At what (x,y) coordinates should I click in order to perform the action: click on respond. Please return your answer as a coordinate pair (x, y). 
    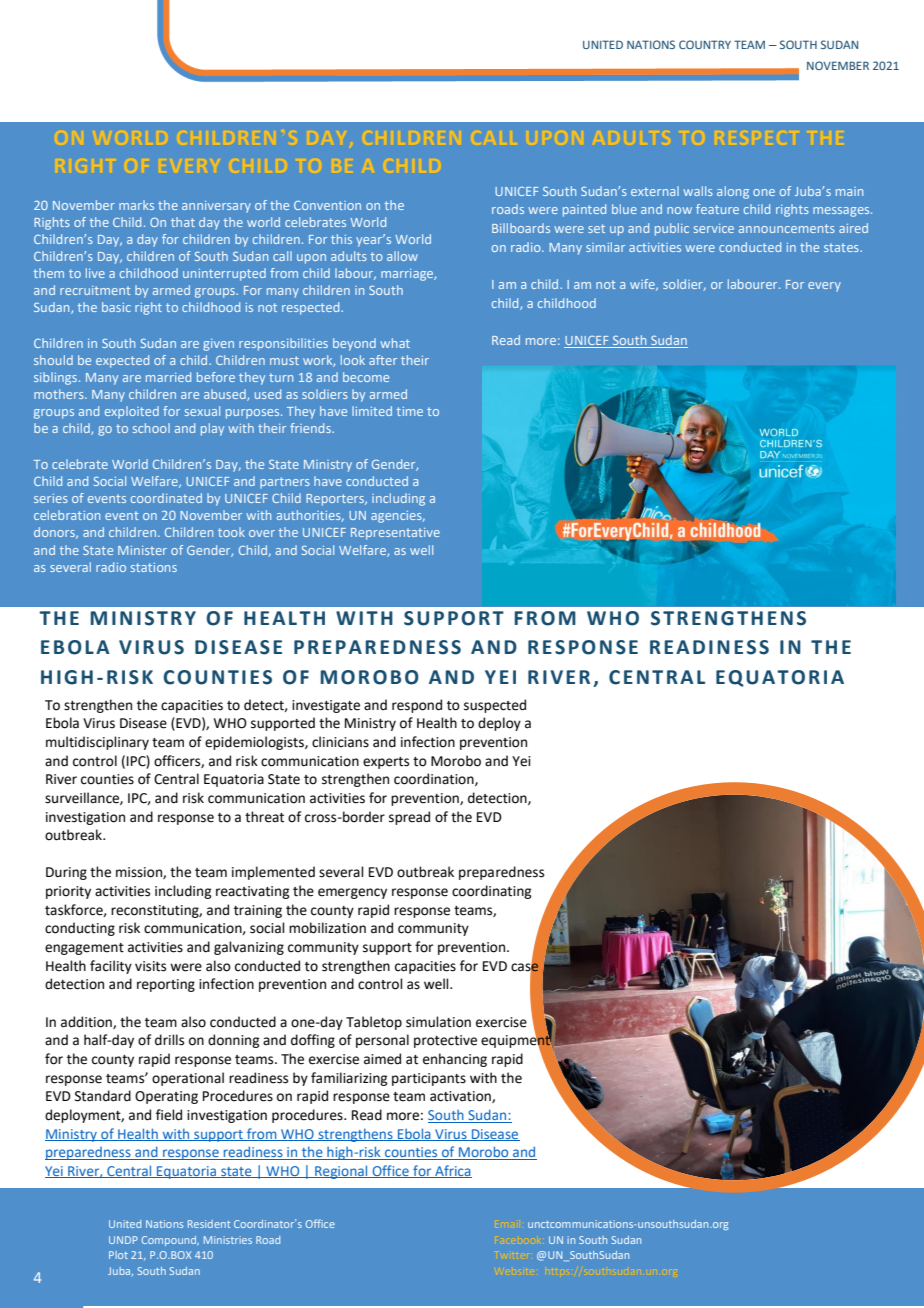
    Looking at the image, I should click on (417, 706).
